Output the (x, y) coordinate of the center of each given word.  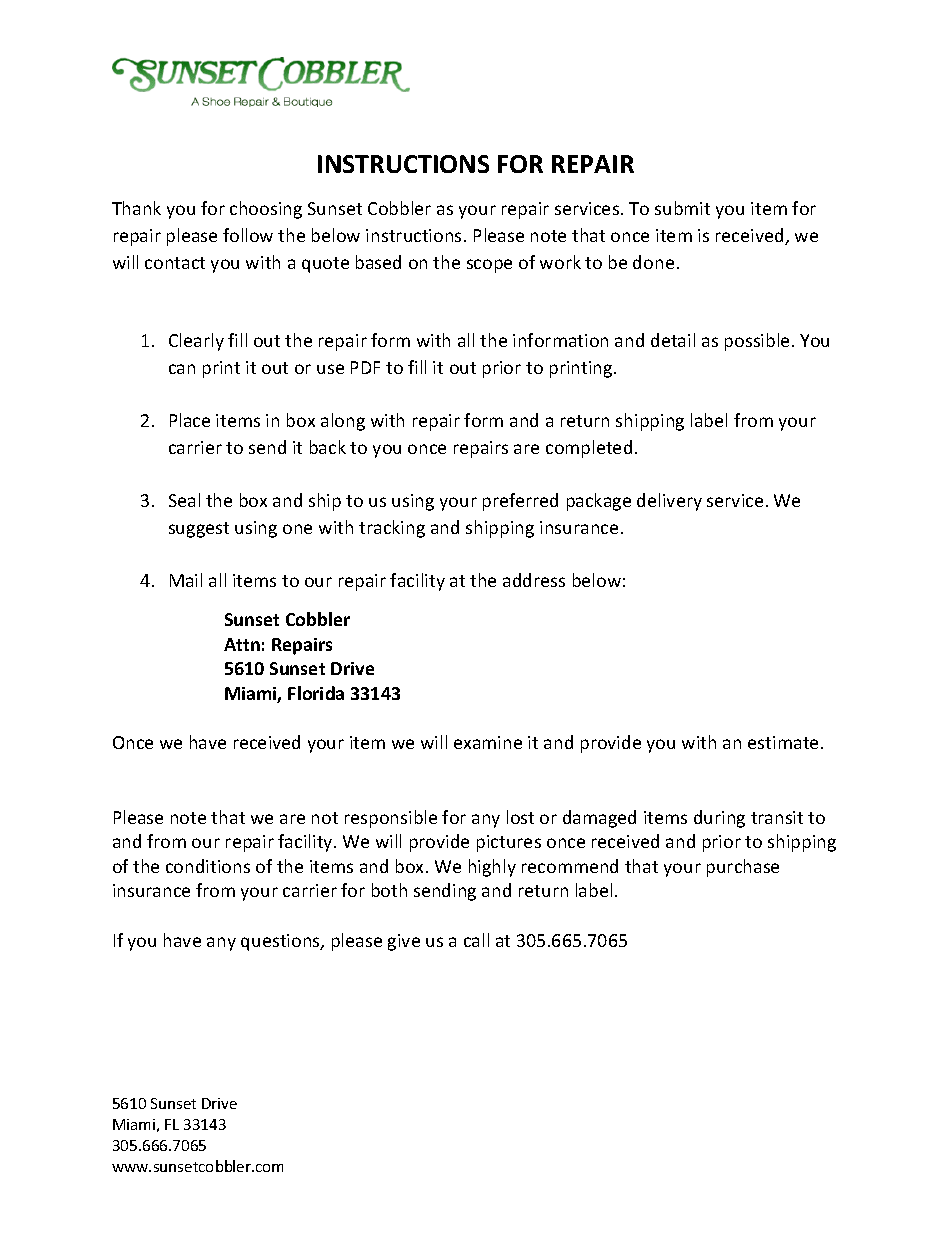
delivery (669, 502)
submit (682, 208)
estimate (783, 742)
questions (281, 942)
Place (190, 420)
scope (489, 266)
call (476, 940)
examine (488, 742)
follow (248, 235)
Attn (242, 644)
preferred (520, 502)
